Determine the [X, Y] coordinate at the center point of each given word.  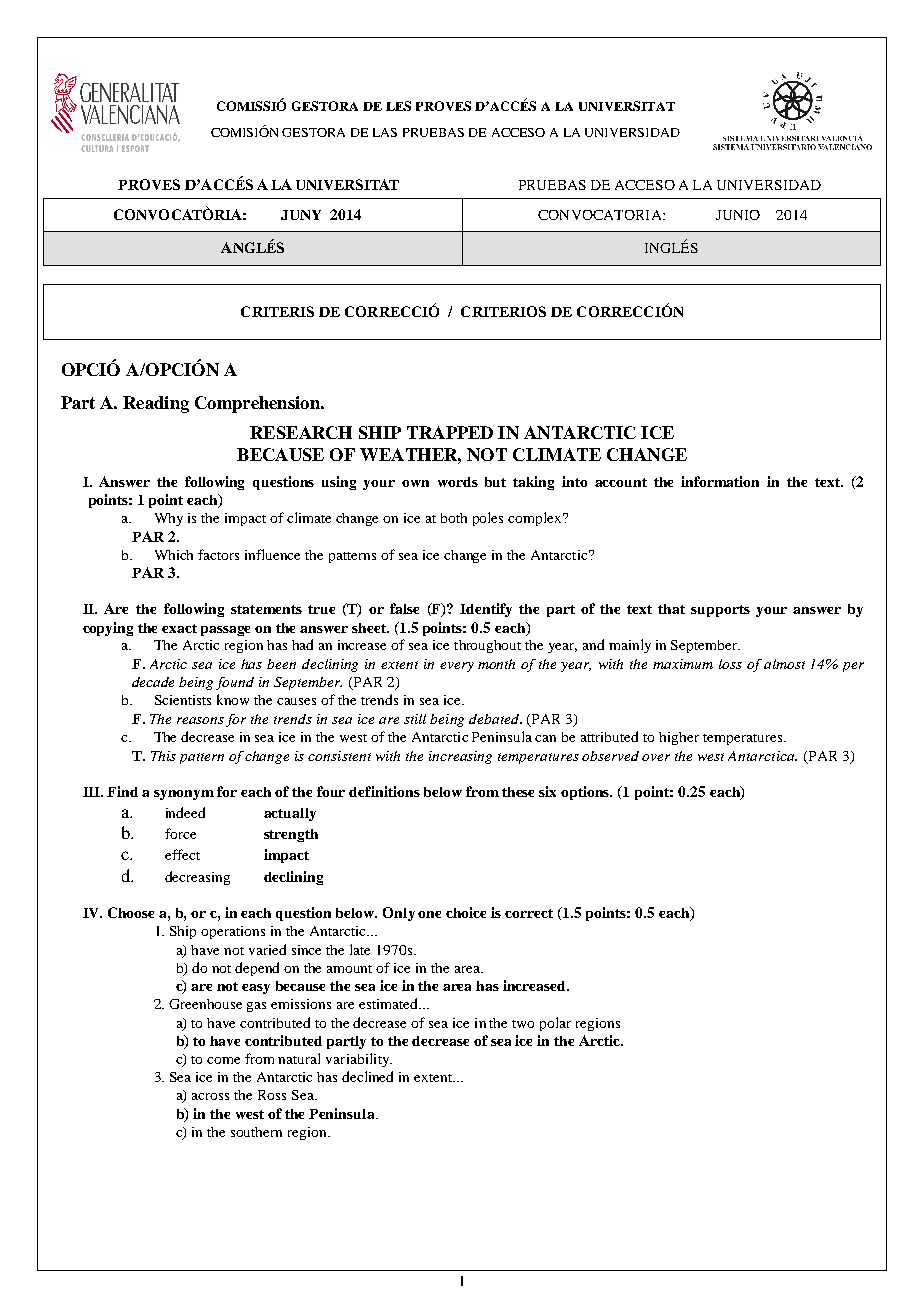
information [720, 481]
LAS [385, 132]
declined [367, 1076]
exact [179, 628]
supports [720, 611]
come [223, 1060]
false [404, 608]
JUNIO [738, 215]
